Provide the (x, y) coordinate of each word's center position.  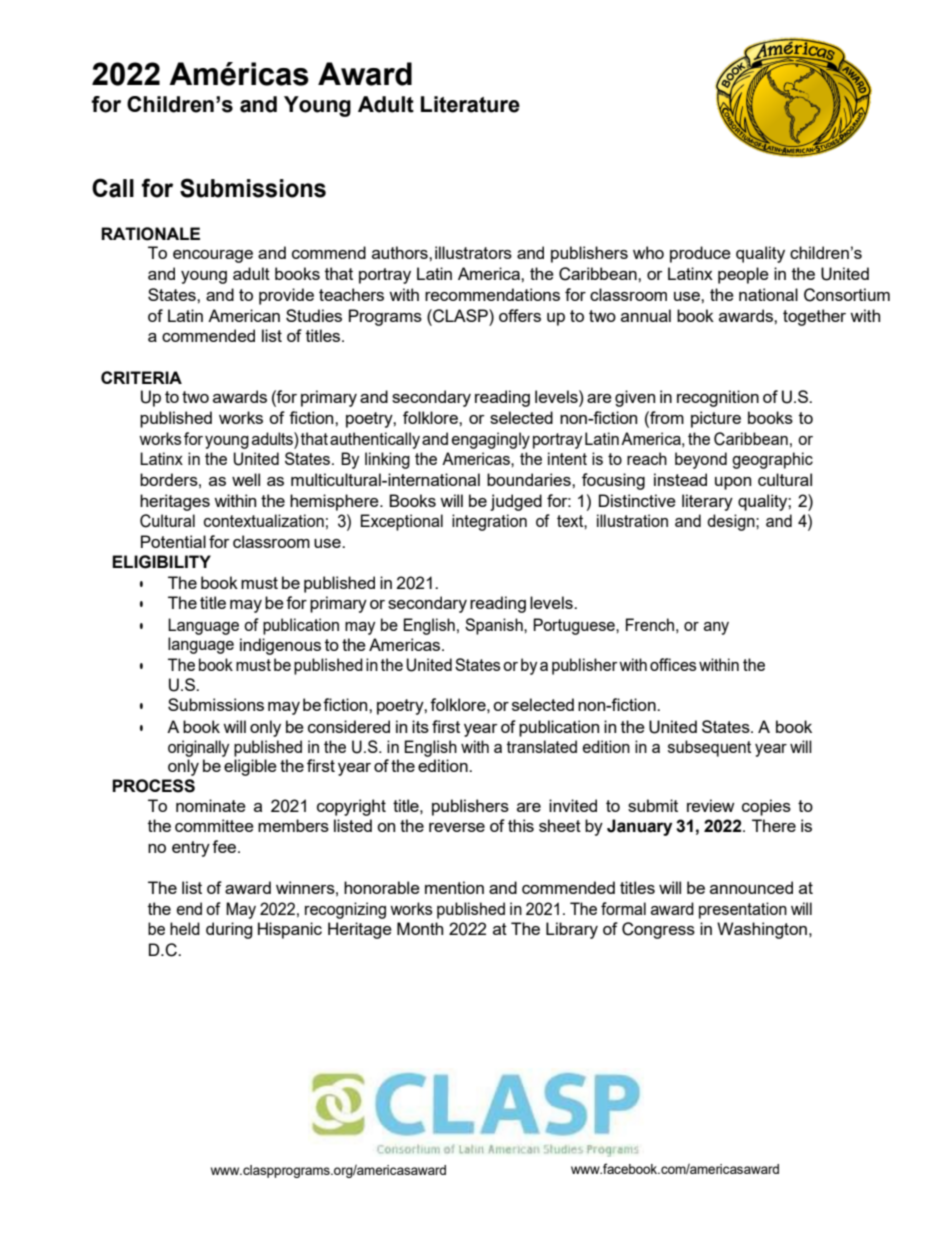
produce (700, 254)
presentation (743, 910)
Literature (470, 104)
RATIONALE (150, 234)
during (229, 930)
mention (454, 887)
